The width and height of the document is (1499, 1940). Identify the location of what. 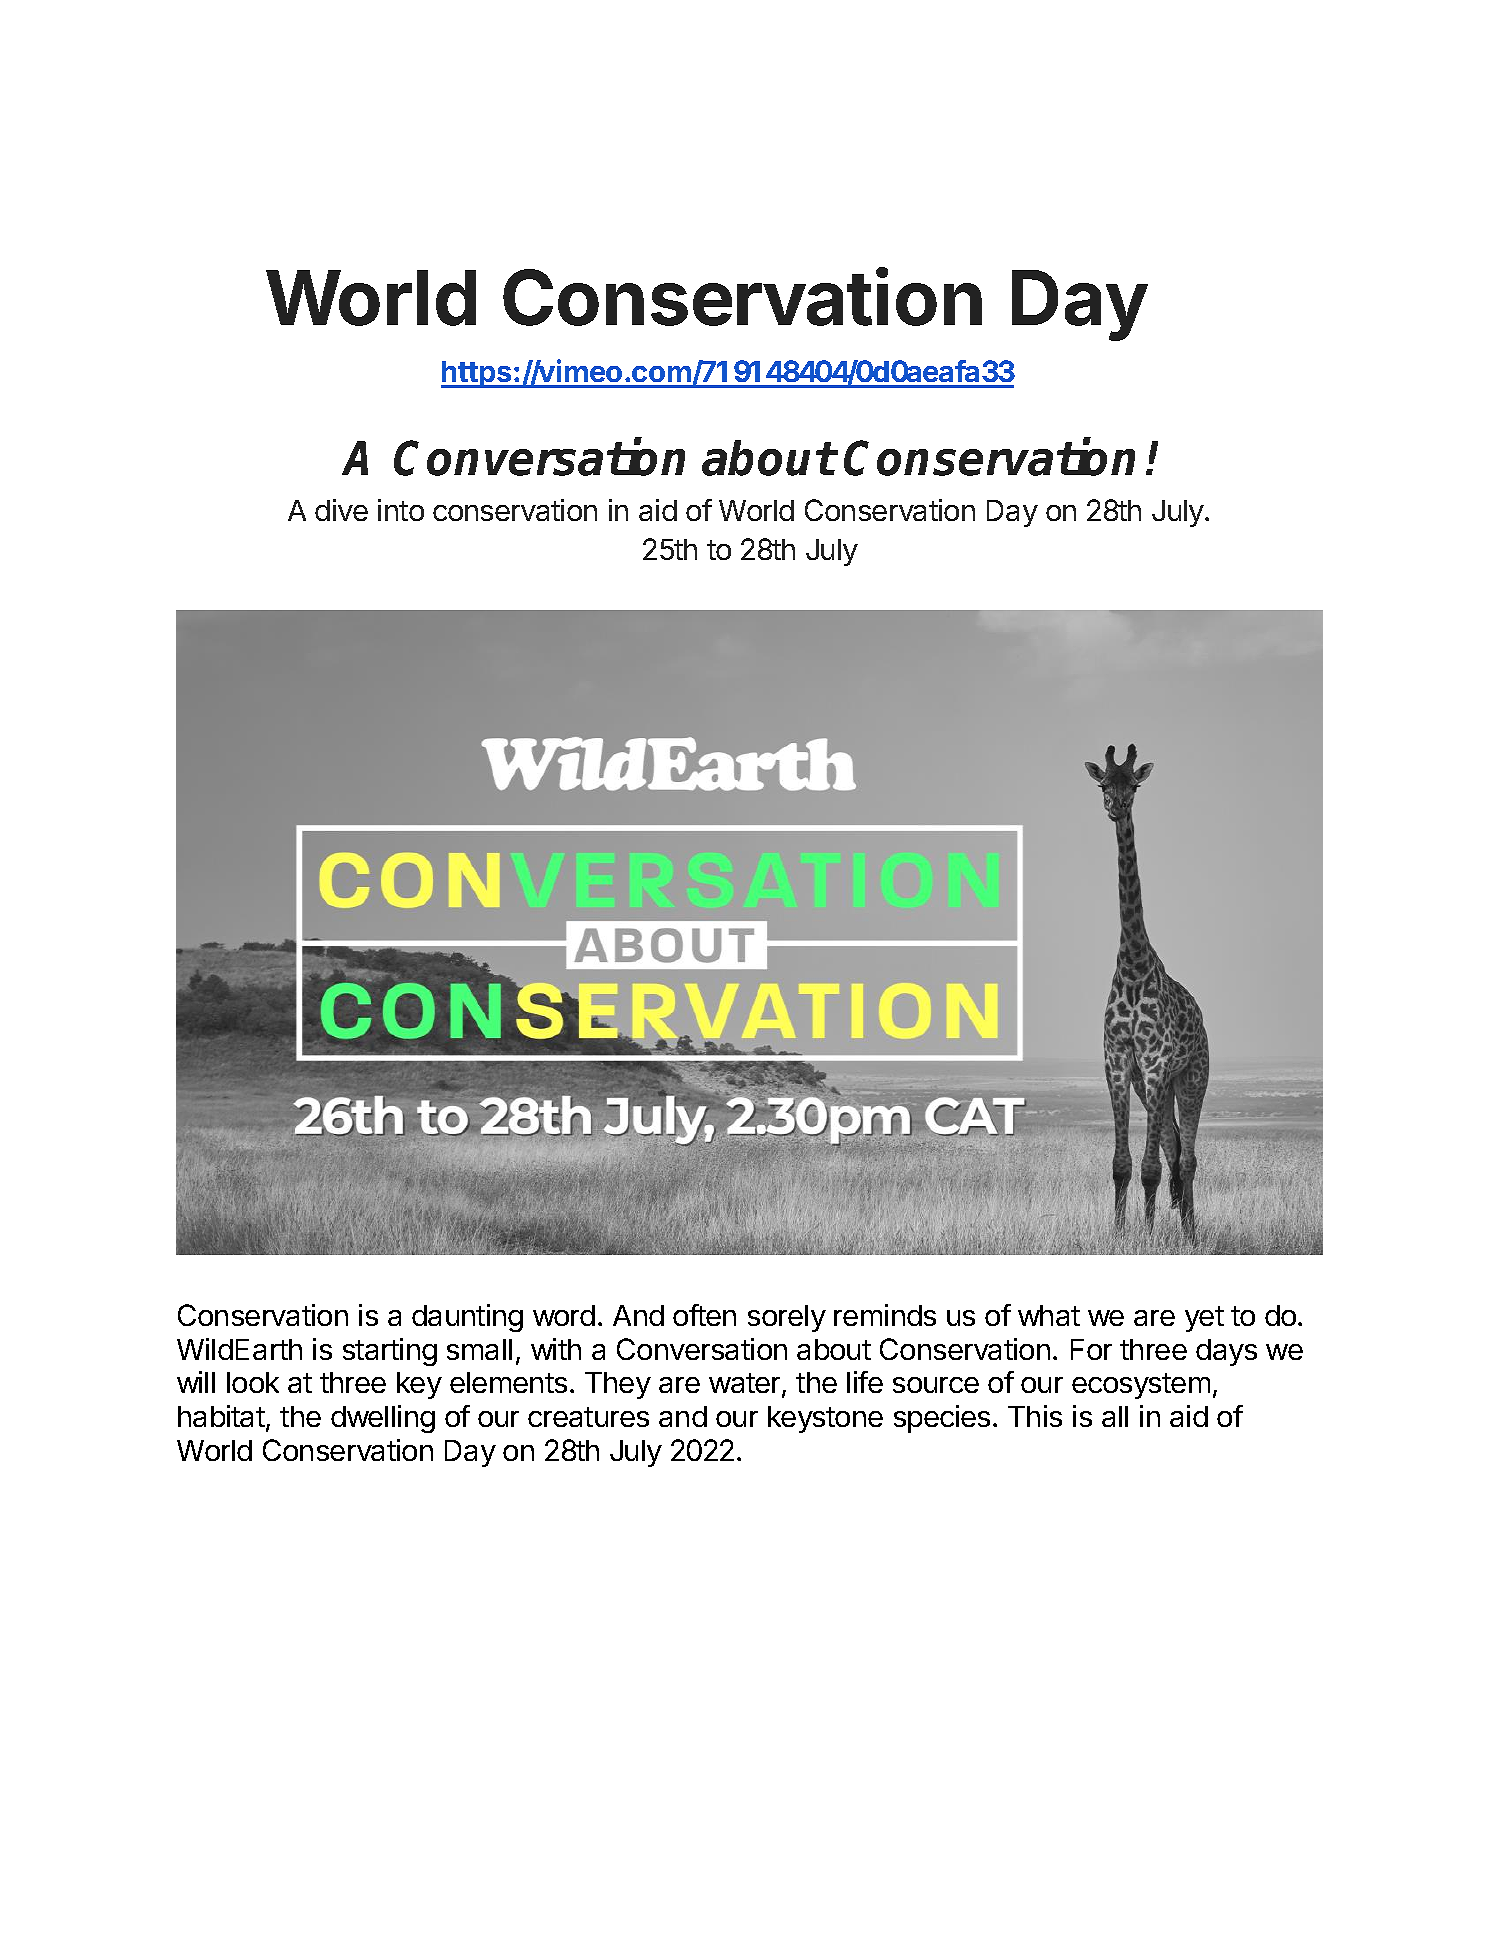
(1049, 1315).
